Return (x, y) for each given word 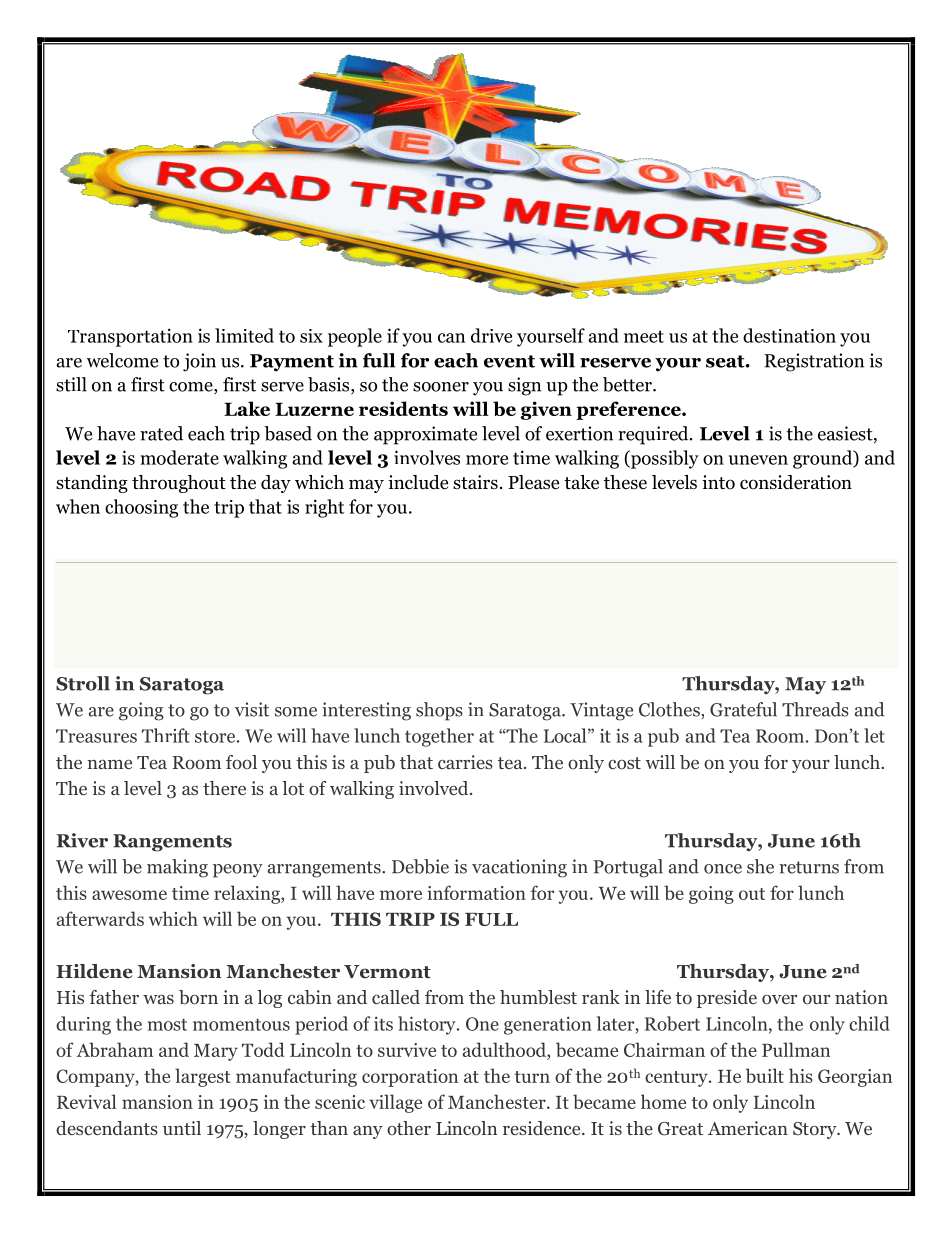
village (395, 1103)
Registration (814, 362)
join (199, 362)
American (748, 1128)
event (509, 361)
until (182, 1128)
